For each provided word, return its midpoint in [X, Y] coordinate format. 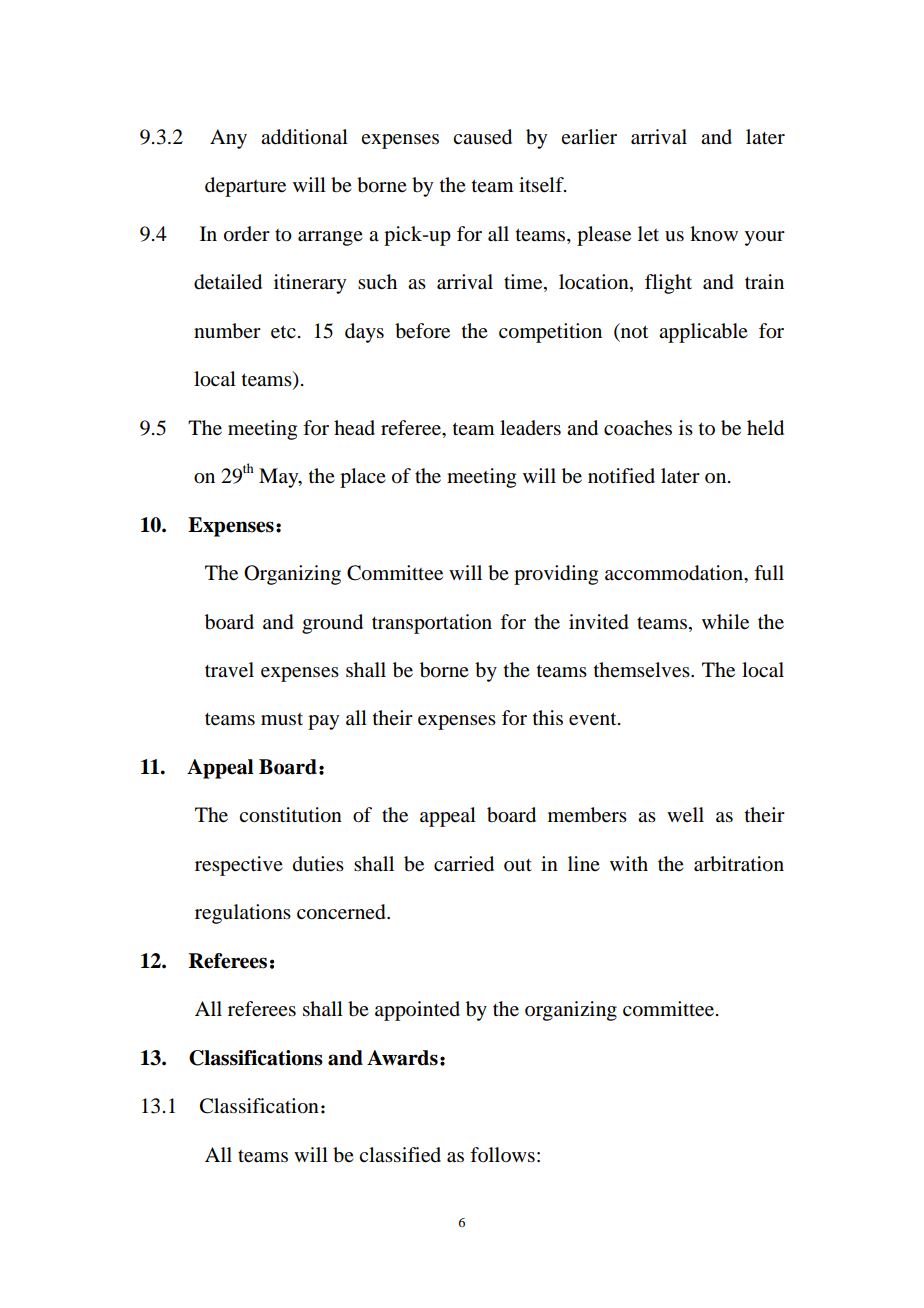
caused [482, 137]
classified [400, 1155]
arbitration [739, 864]
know [714, 234]
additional [304, 137]
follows [502, 1155]
